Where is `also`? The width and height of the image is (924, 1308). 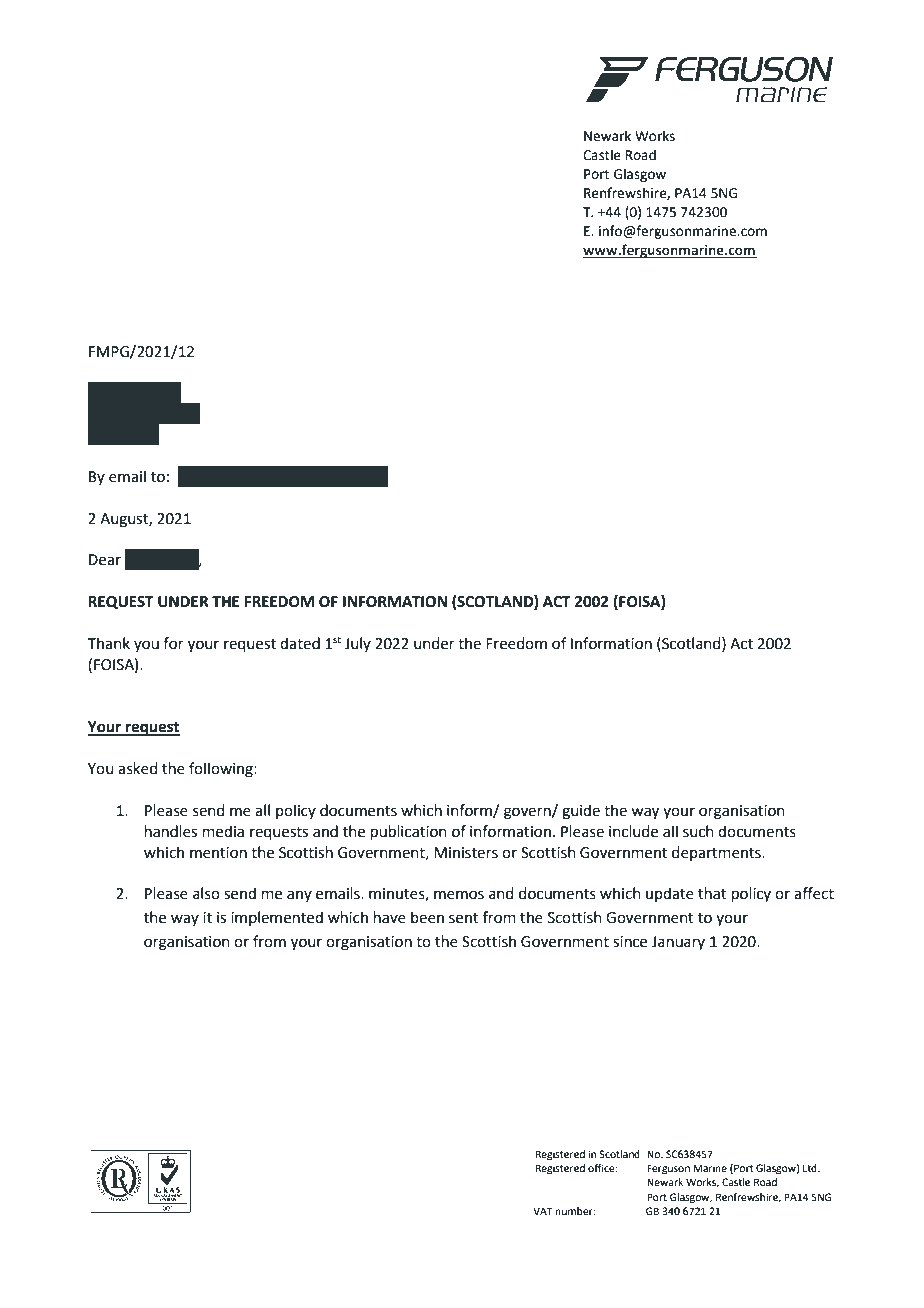
also is located at coordinates (206, 893).
